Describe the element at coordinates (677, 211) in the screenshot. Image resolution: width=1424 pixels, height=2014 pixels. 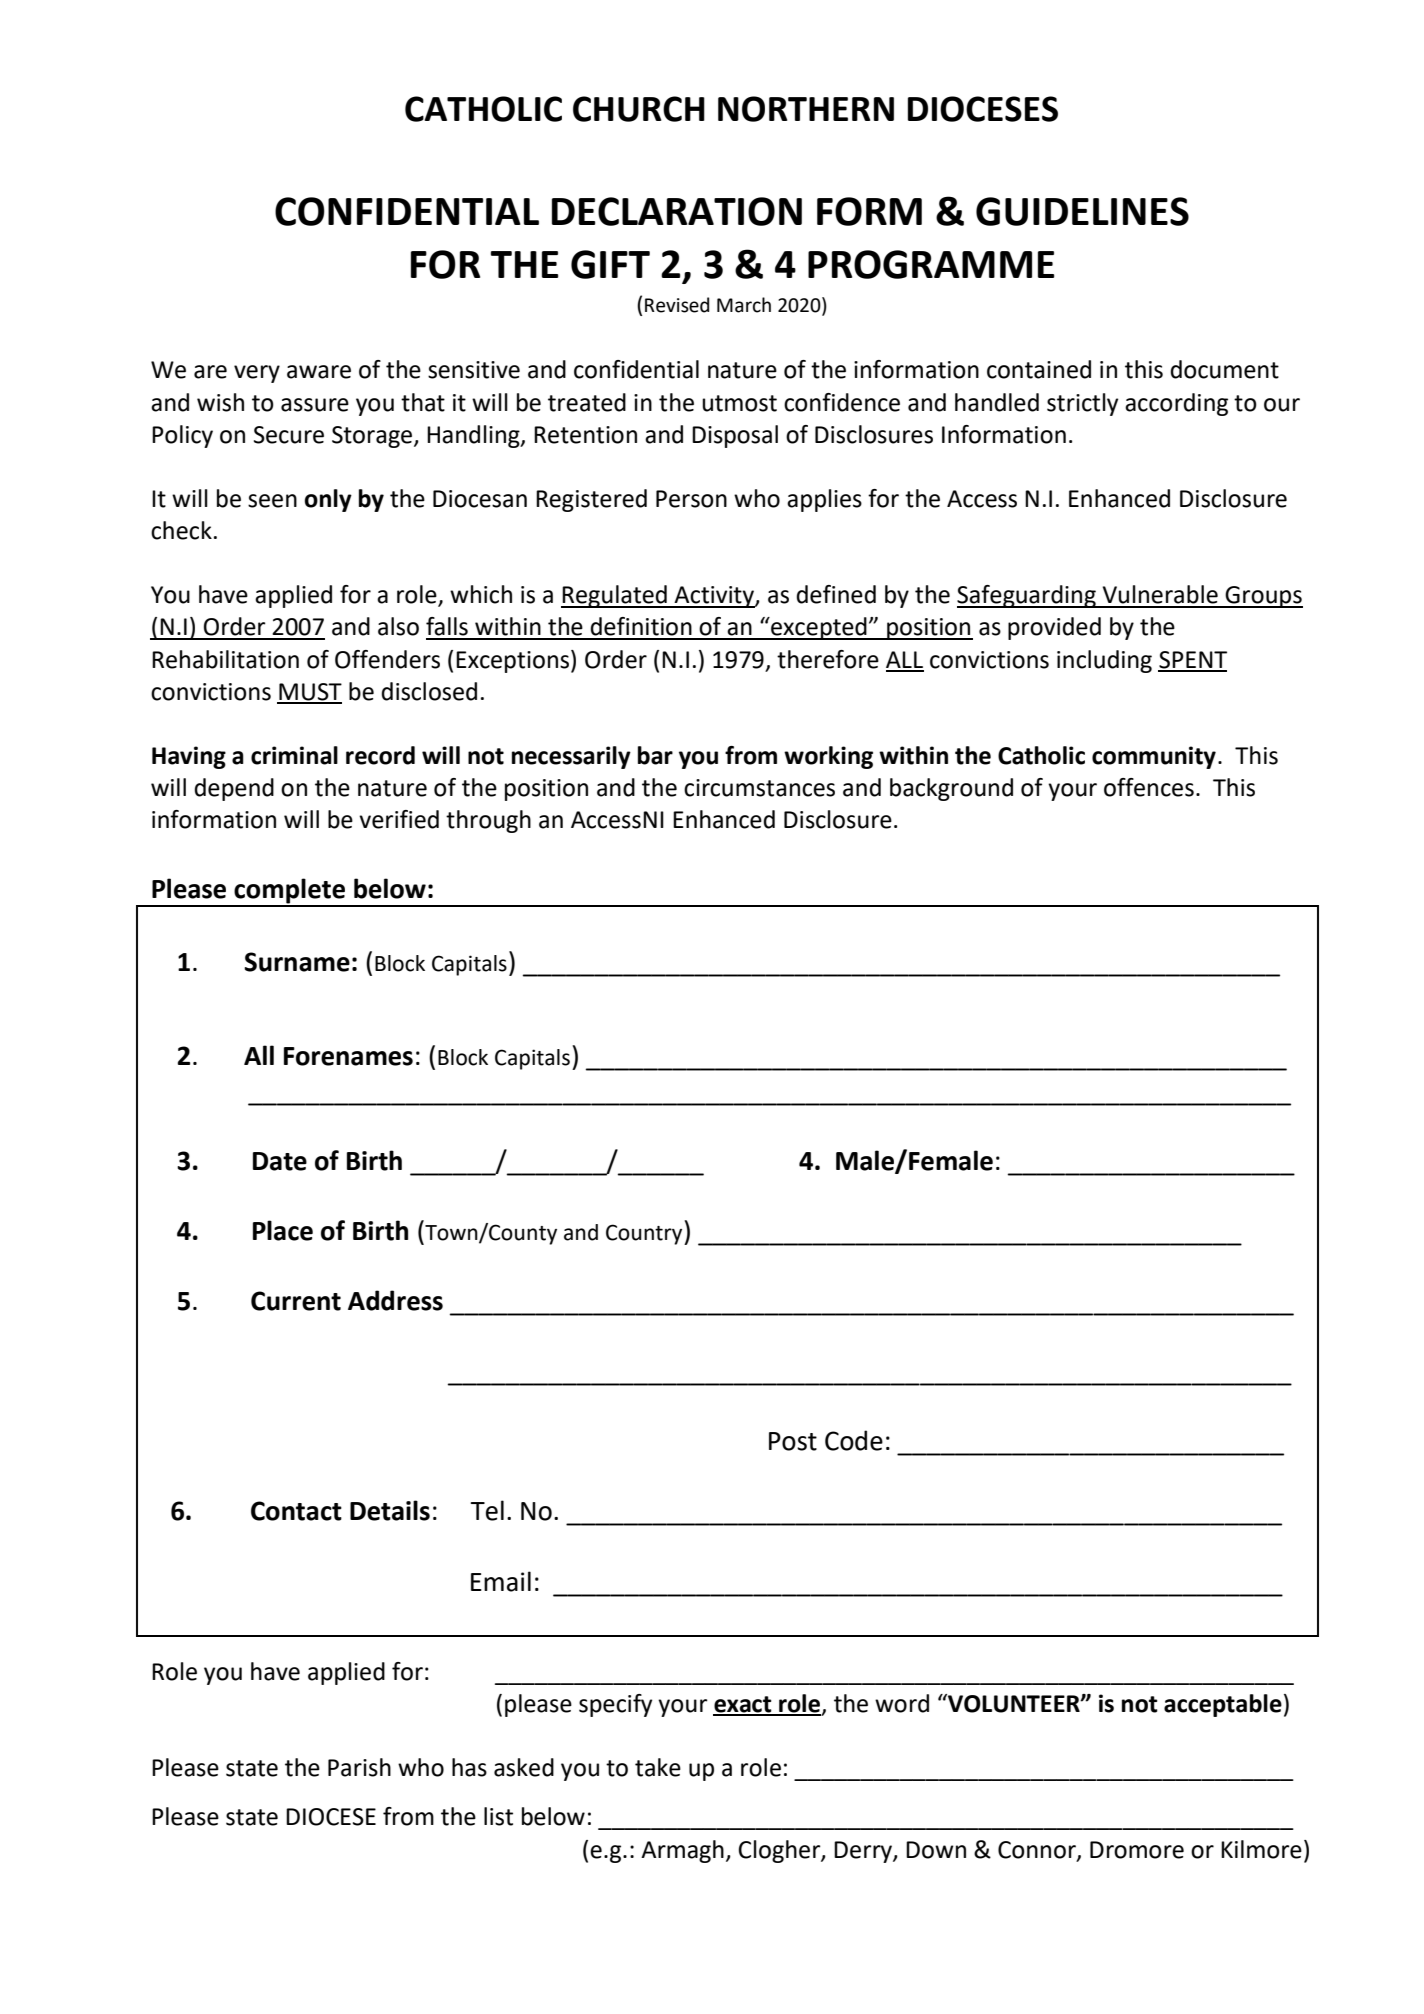
I see `DECLARATION` at that location.
